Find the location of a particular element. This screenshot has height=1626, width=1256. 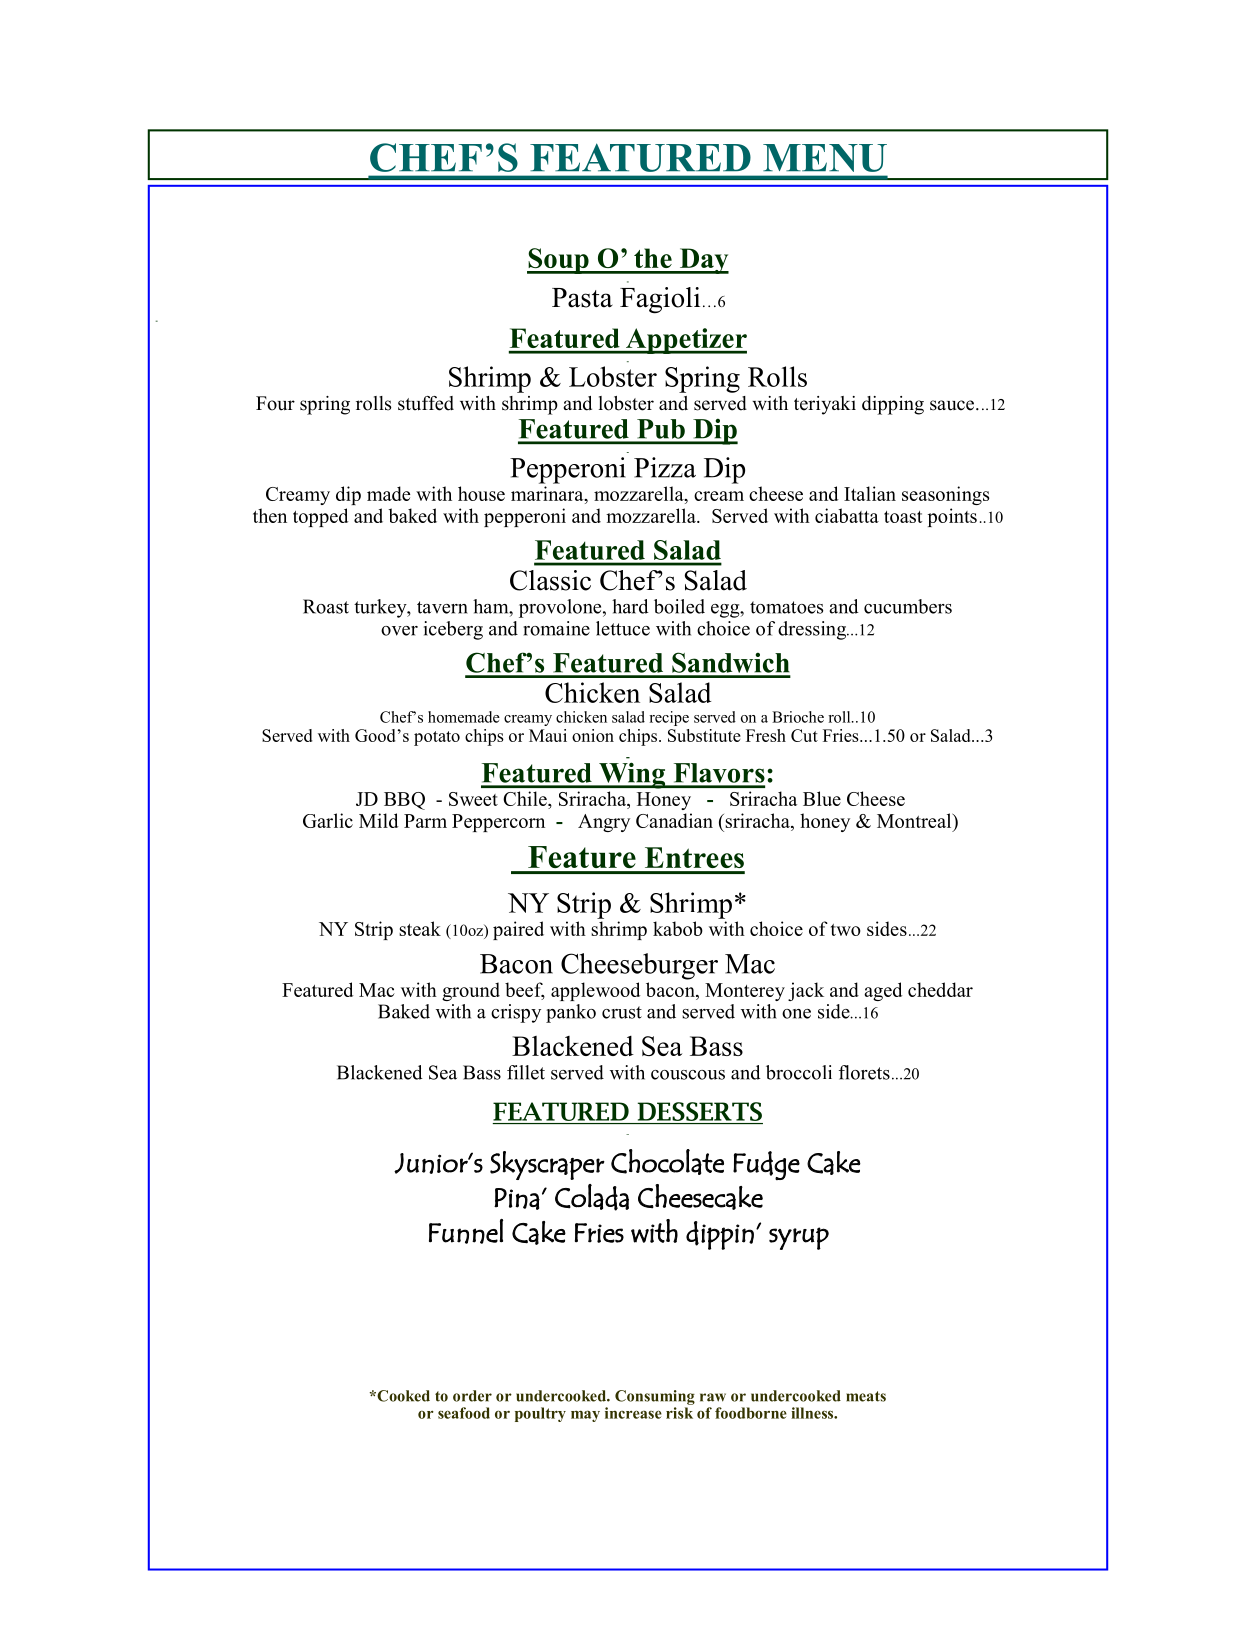

increase is located at coordinates (633, 1413).
